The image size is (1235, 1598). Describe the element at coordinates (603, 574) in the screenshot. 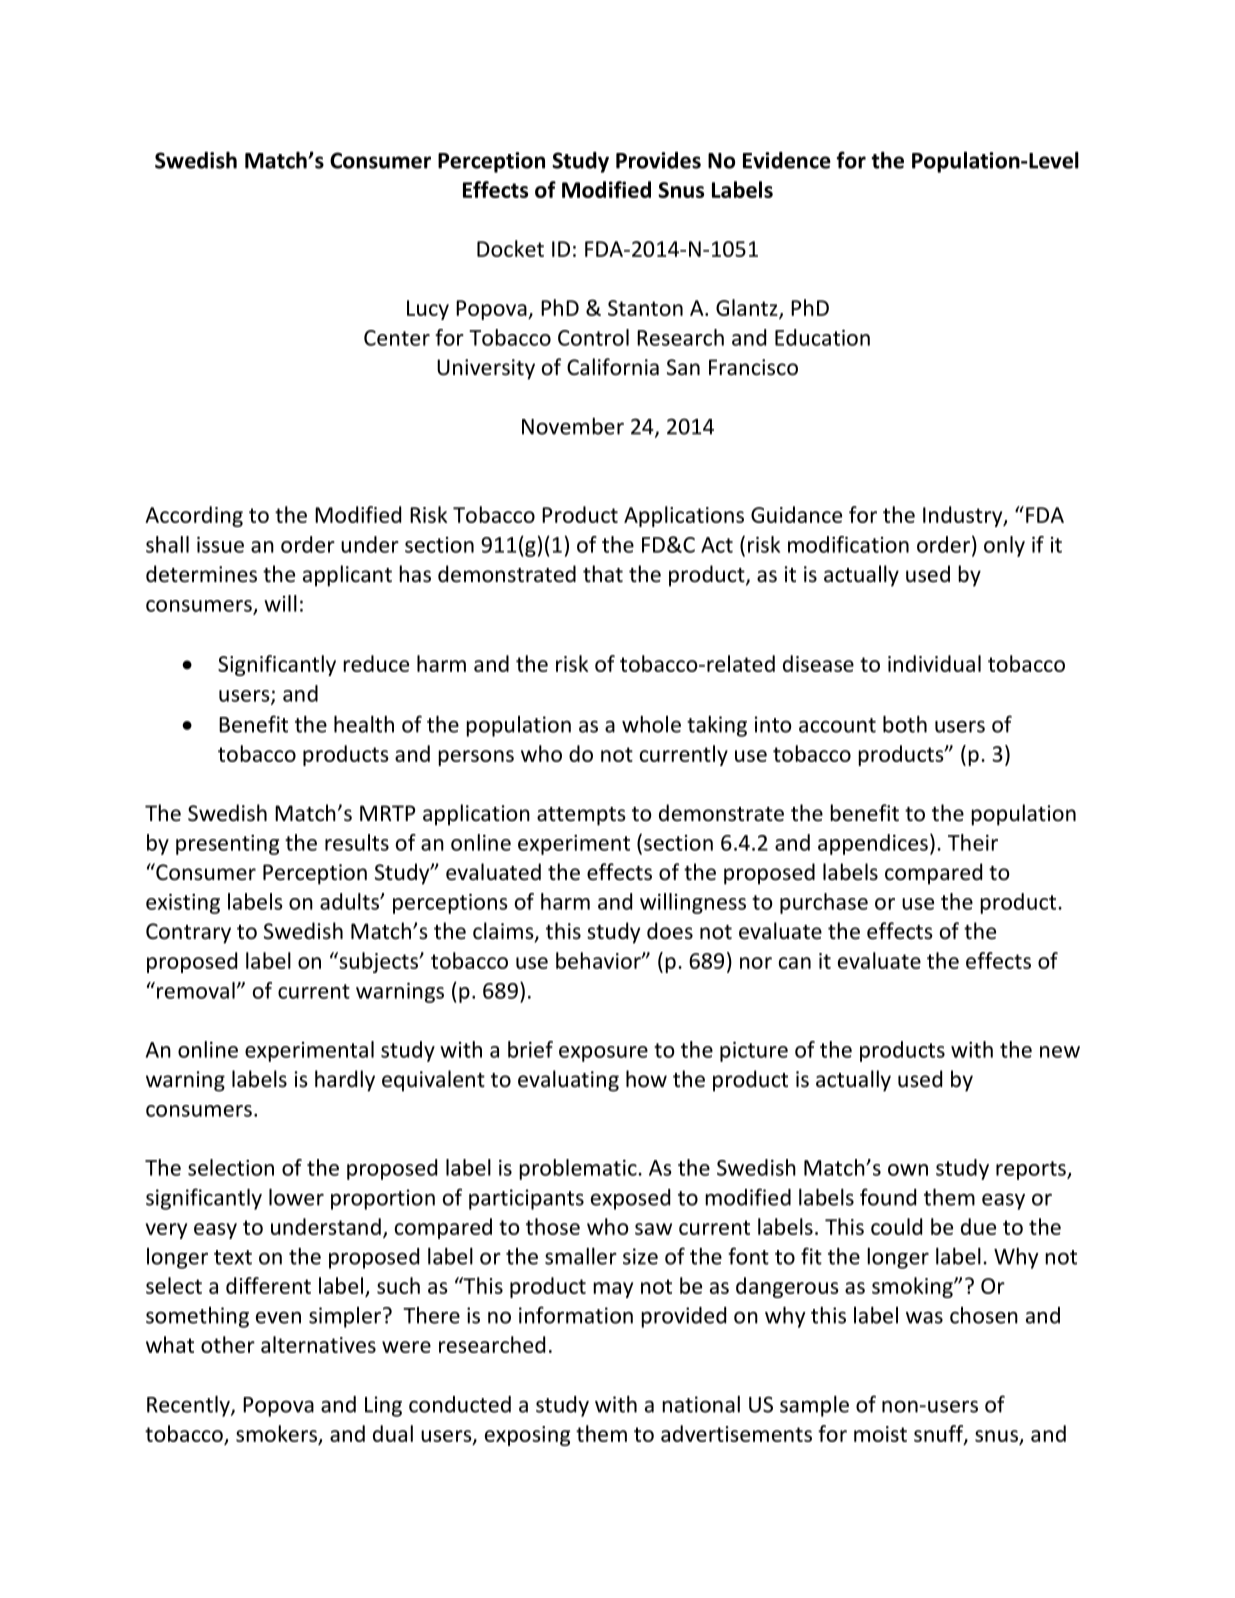

I see `that` at that location.
